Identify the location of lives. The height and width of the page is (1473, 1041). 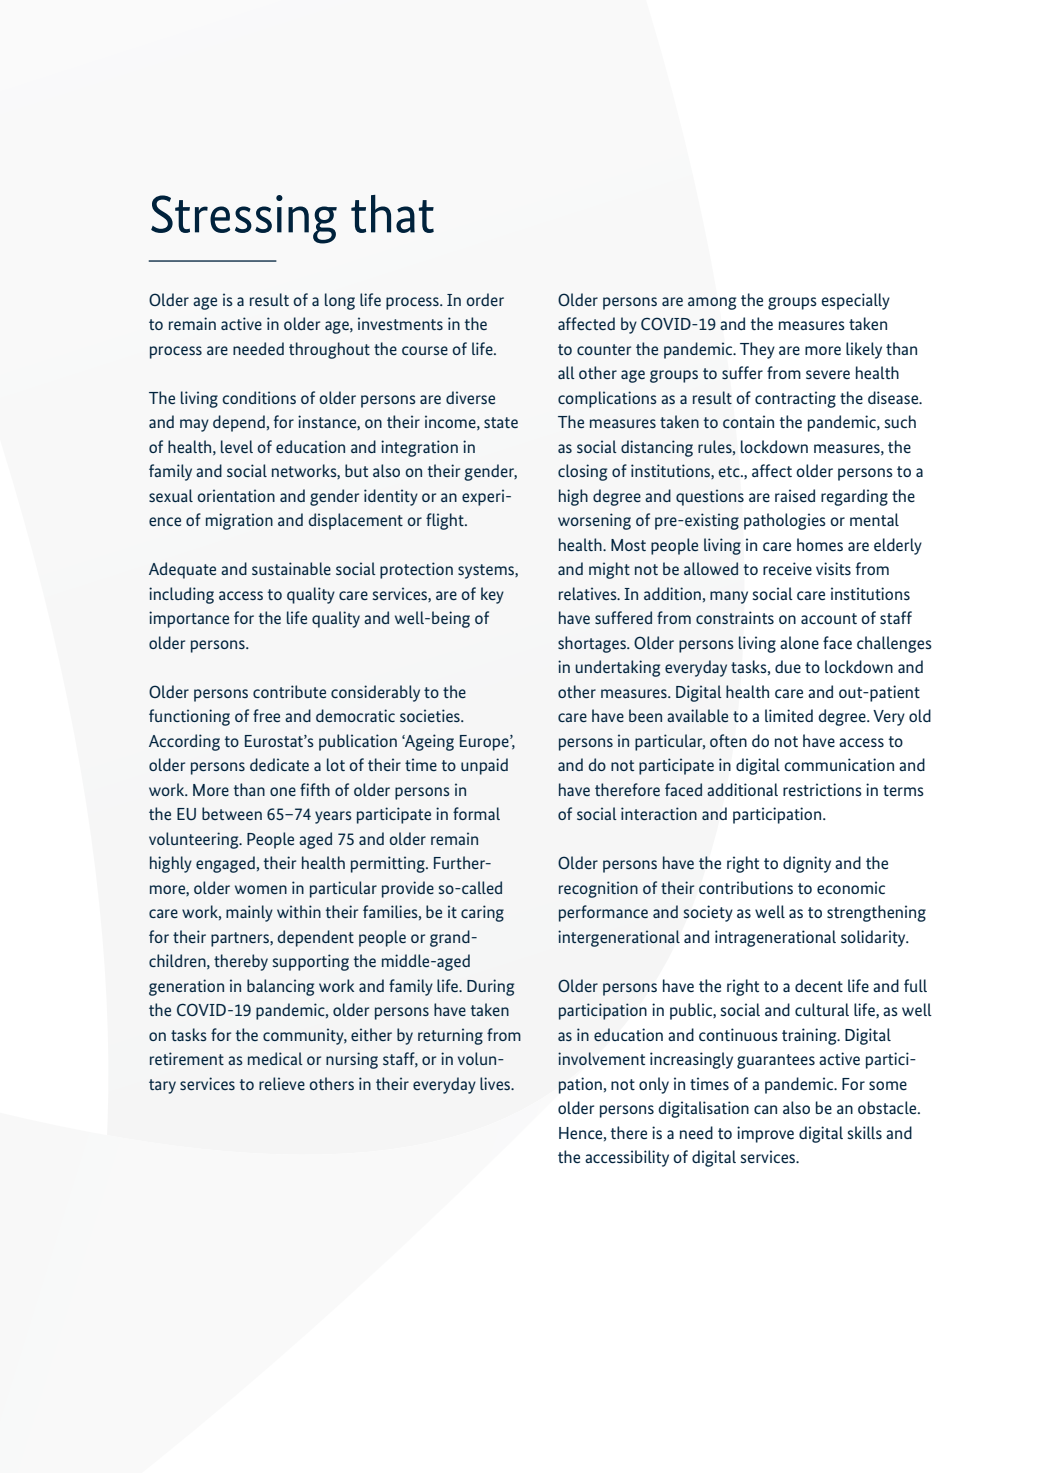
(496, 1083).
